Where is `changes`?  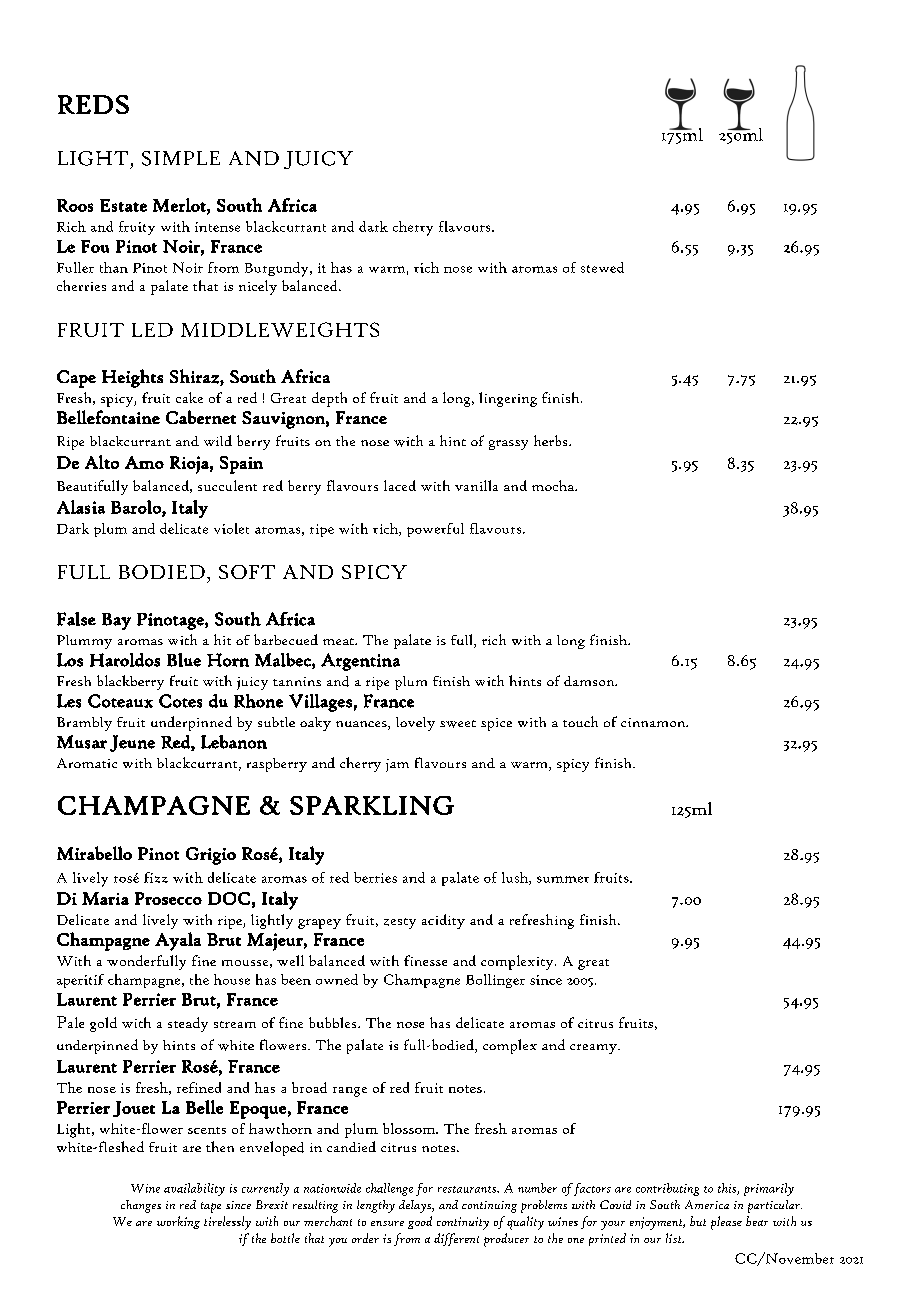 changes is located at coordinates (141, 1206).
